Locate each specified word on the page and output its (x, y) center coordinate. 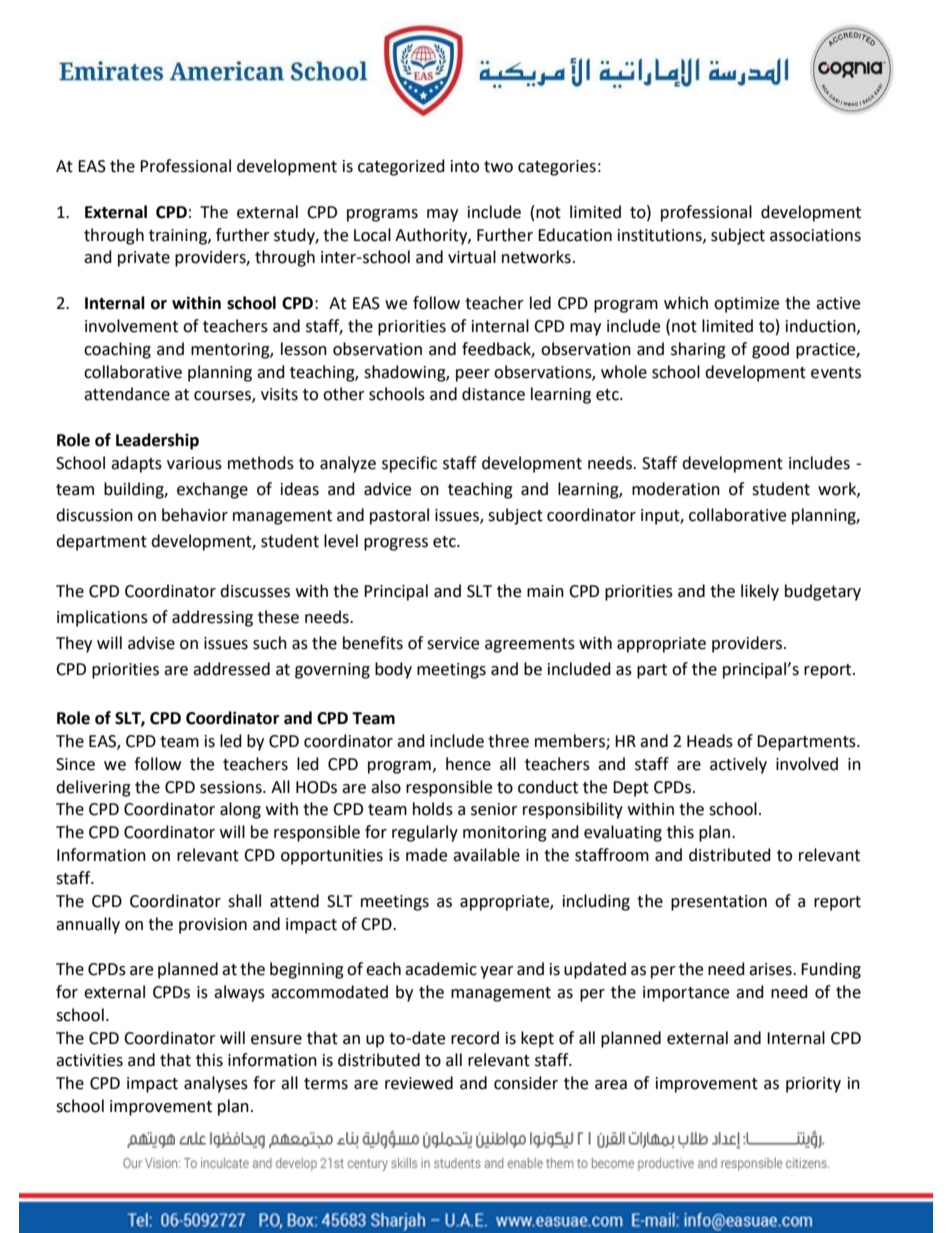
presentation (719, 903)
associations (815, 235)
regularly (425, 833)
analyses (216, 1084)
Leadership (157, 441)
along (240, 810)
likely (760, 592)
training (179, 237)
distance (493, 394)
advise (151, 643)
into (465, 166)
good (770, 350)
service (453, 643)
